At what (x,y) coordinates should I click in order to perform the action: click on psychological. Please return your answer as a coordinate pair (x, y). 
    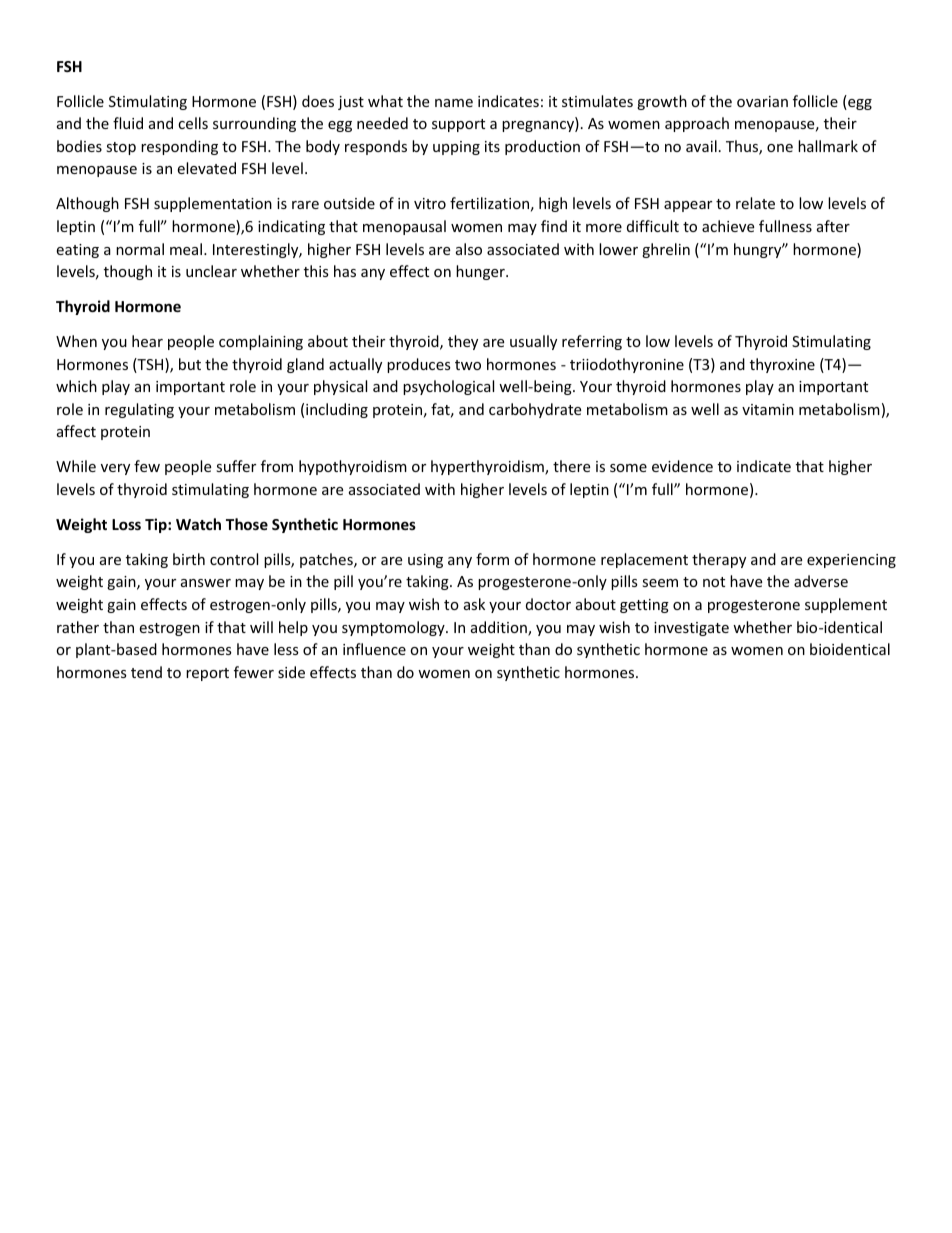
    Looking at the image, I should click on (448, 387).
